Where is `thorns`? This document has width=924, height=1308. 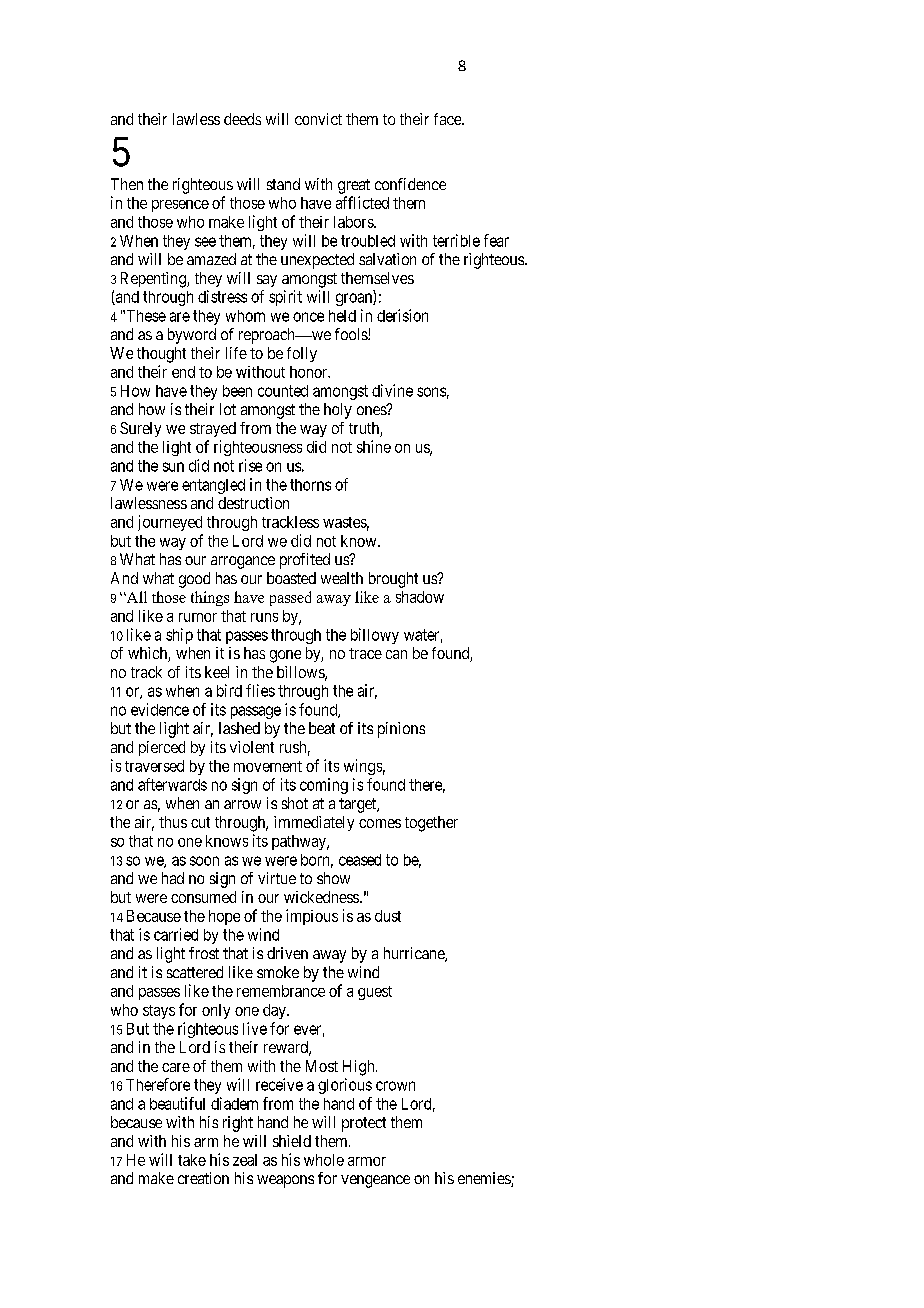 thorns is located at coordinates (310, 485).
